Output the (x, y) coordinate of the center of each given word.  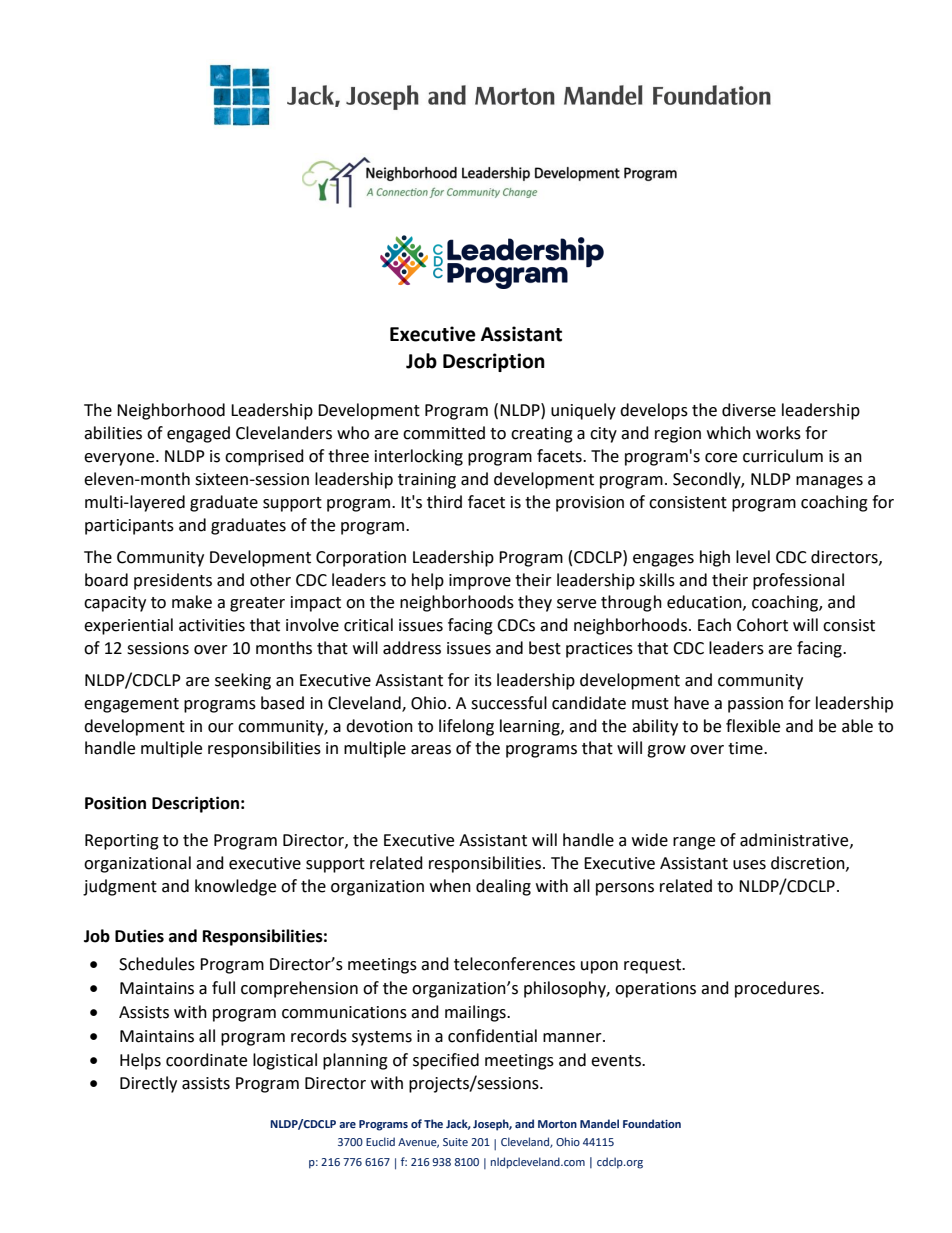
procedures (778, 989)
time (746, 748)
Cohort (762, 625)
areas (431, 750)
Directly (148, 1084)
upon (599, 967)
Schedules (157, 964)
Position (115, 803)
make (192, 602)
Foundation (652, 1123)
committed (444, 433)
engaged (198, 434)
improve (480, 582)
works (778, 433)
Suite (455, 1142)
